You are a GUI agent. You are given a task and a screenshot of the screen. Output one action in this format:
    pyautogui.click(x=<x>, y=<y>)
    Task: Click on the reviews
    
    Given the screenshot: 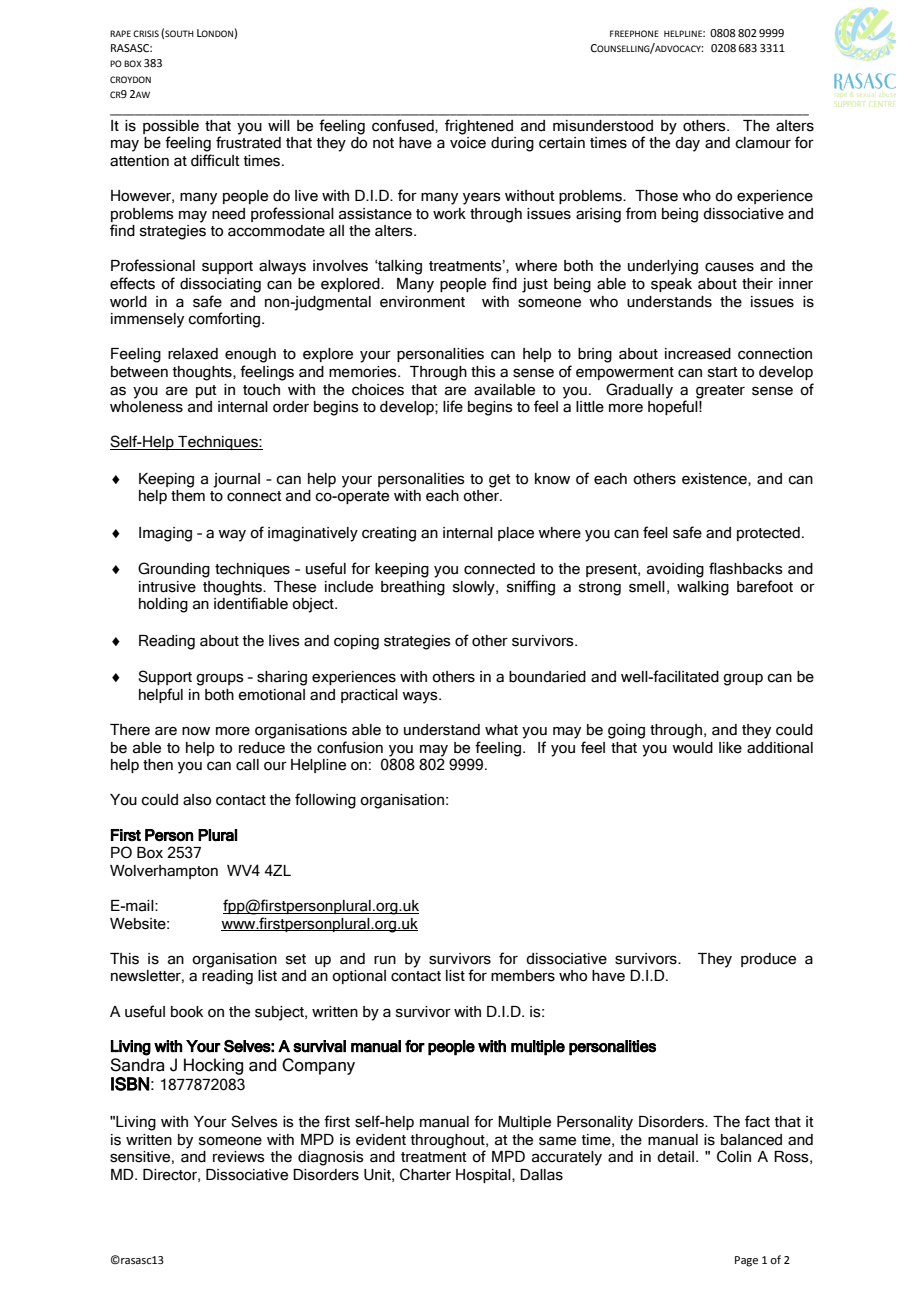 What is the action you would take?
    pyautogui.click(x=239, y=1157)
